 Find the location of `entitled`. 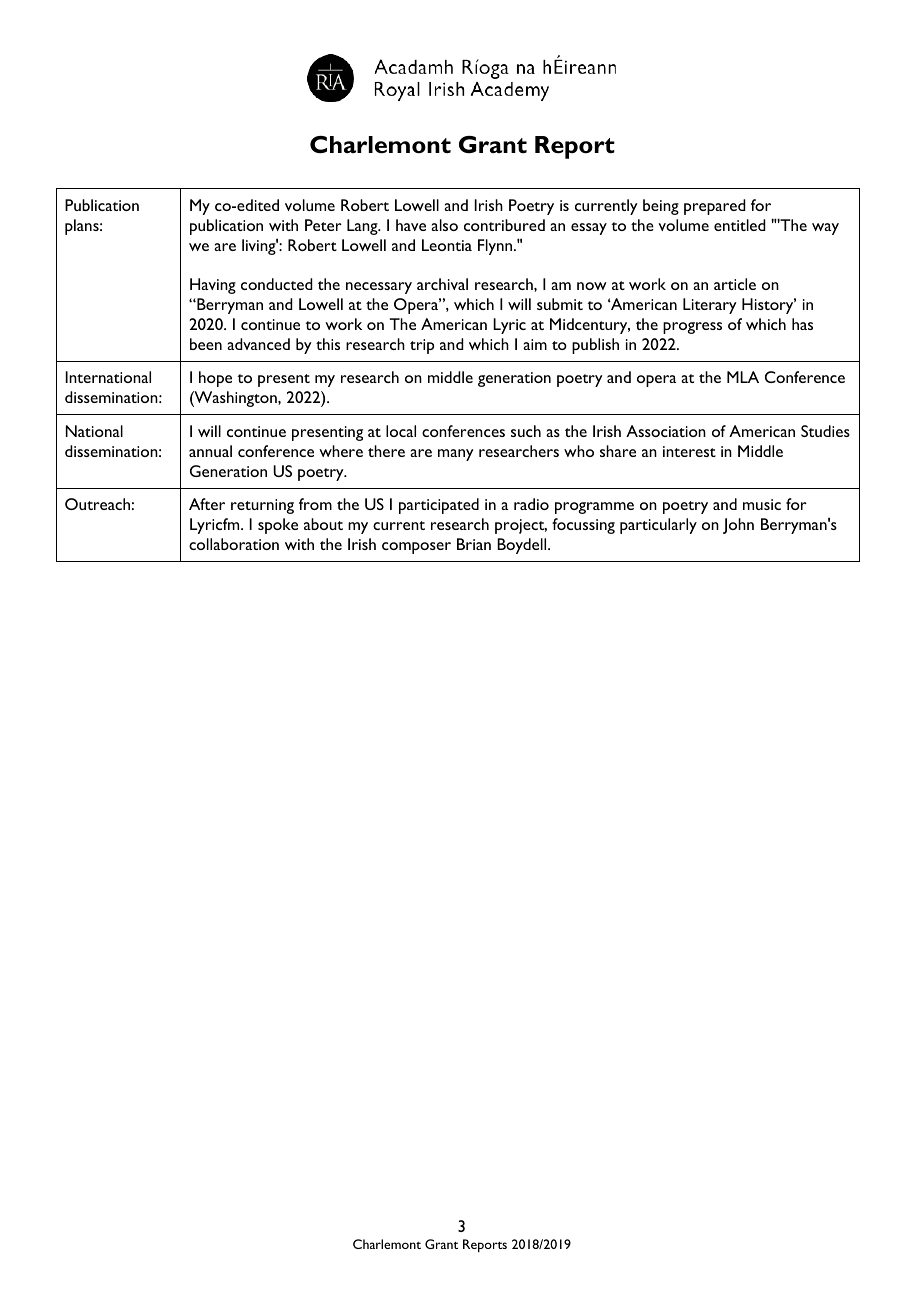

entitled is located at coordinates (740, 225).
